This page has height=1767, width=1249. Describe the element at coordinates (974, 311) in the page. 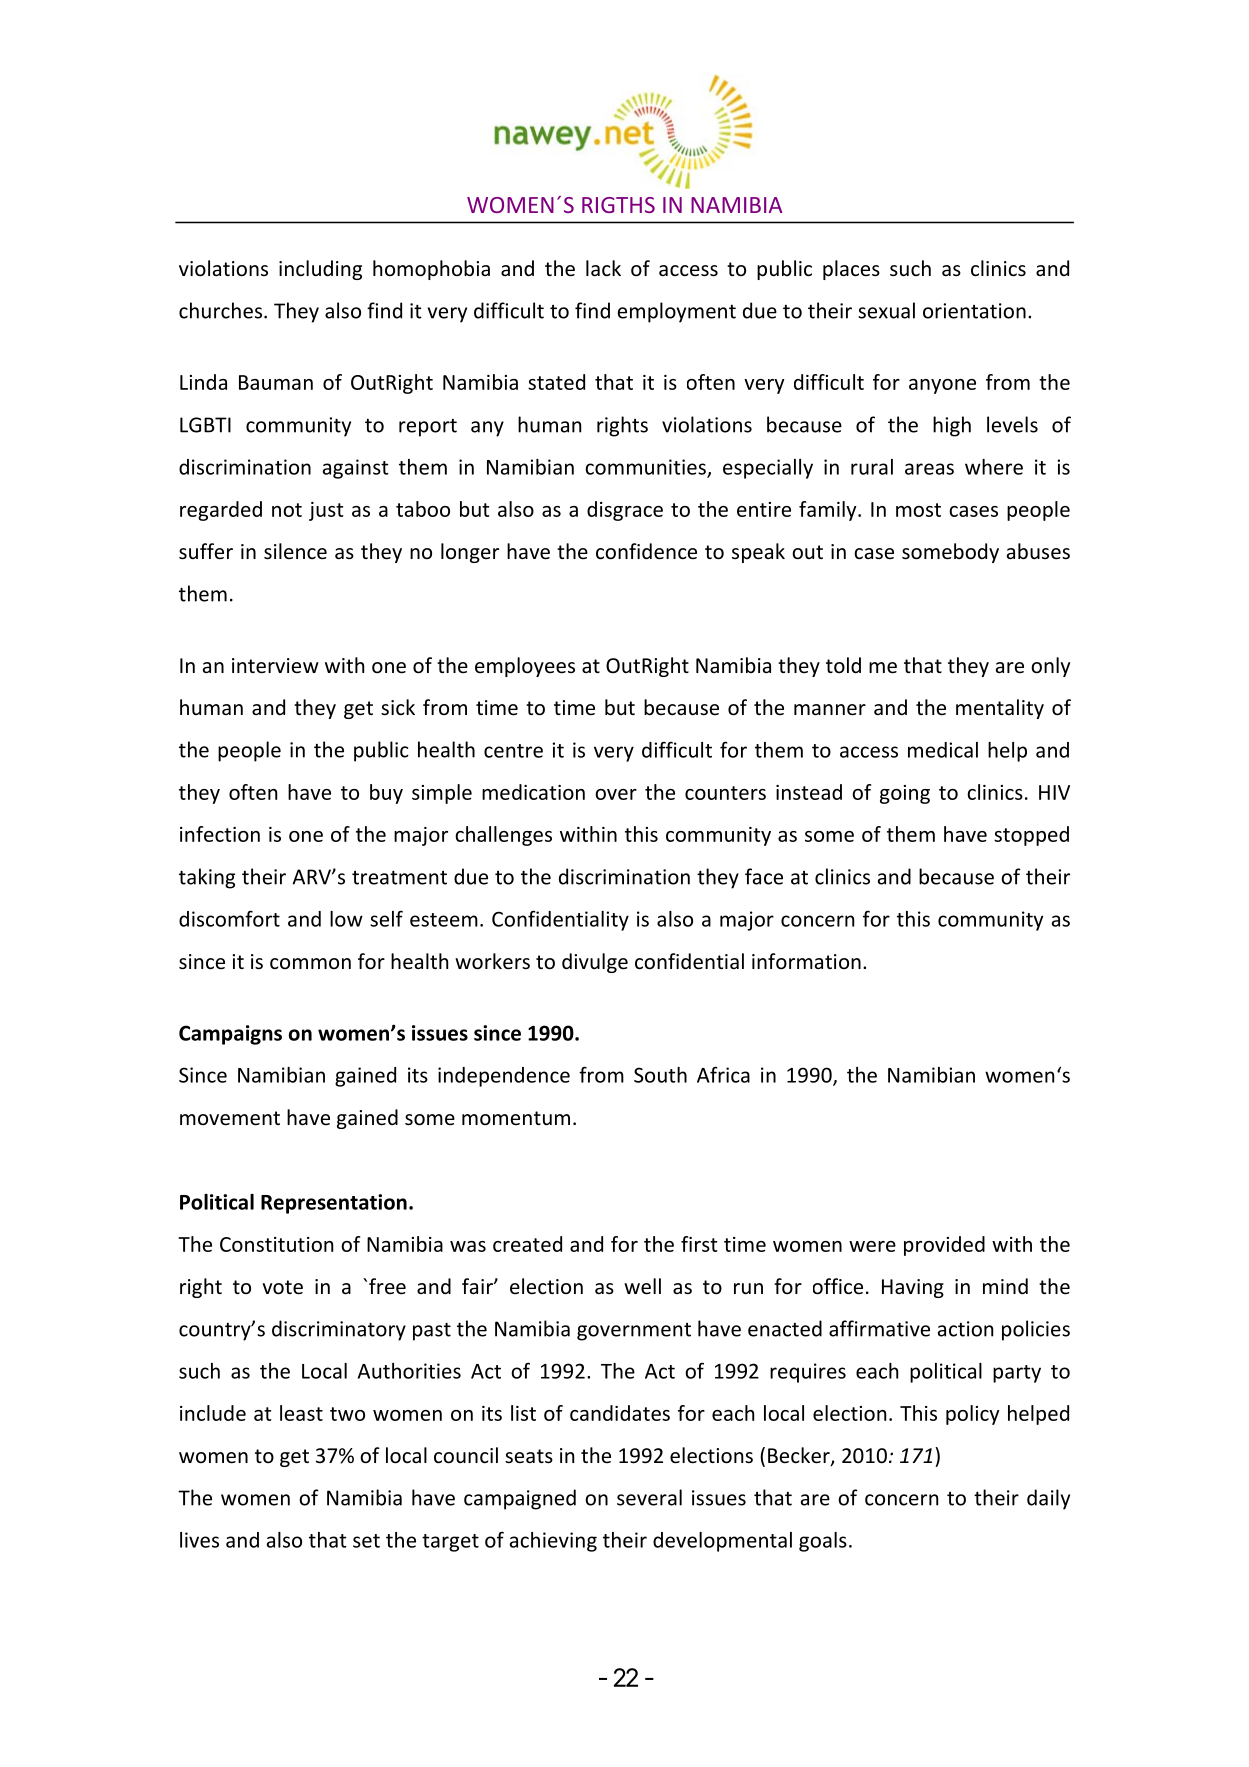

I see `orientation` at that location.
